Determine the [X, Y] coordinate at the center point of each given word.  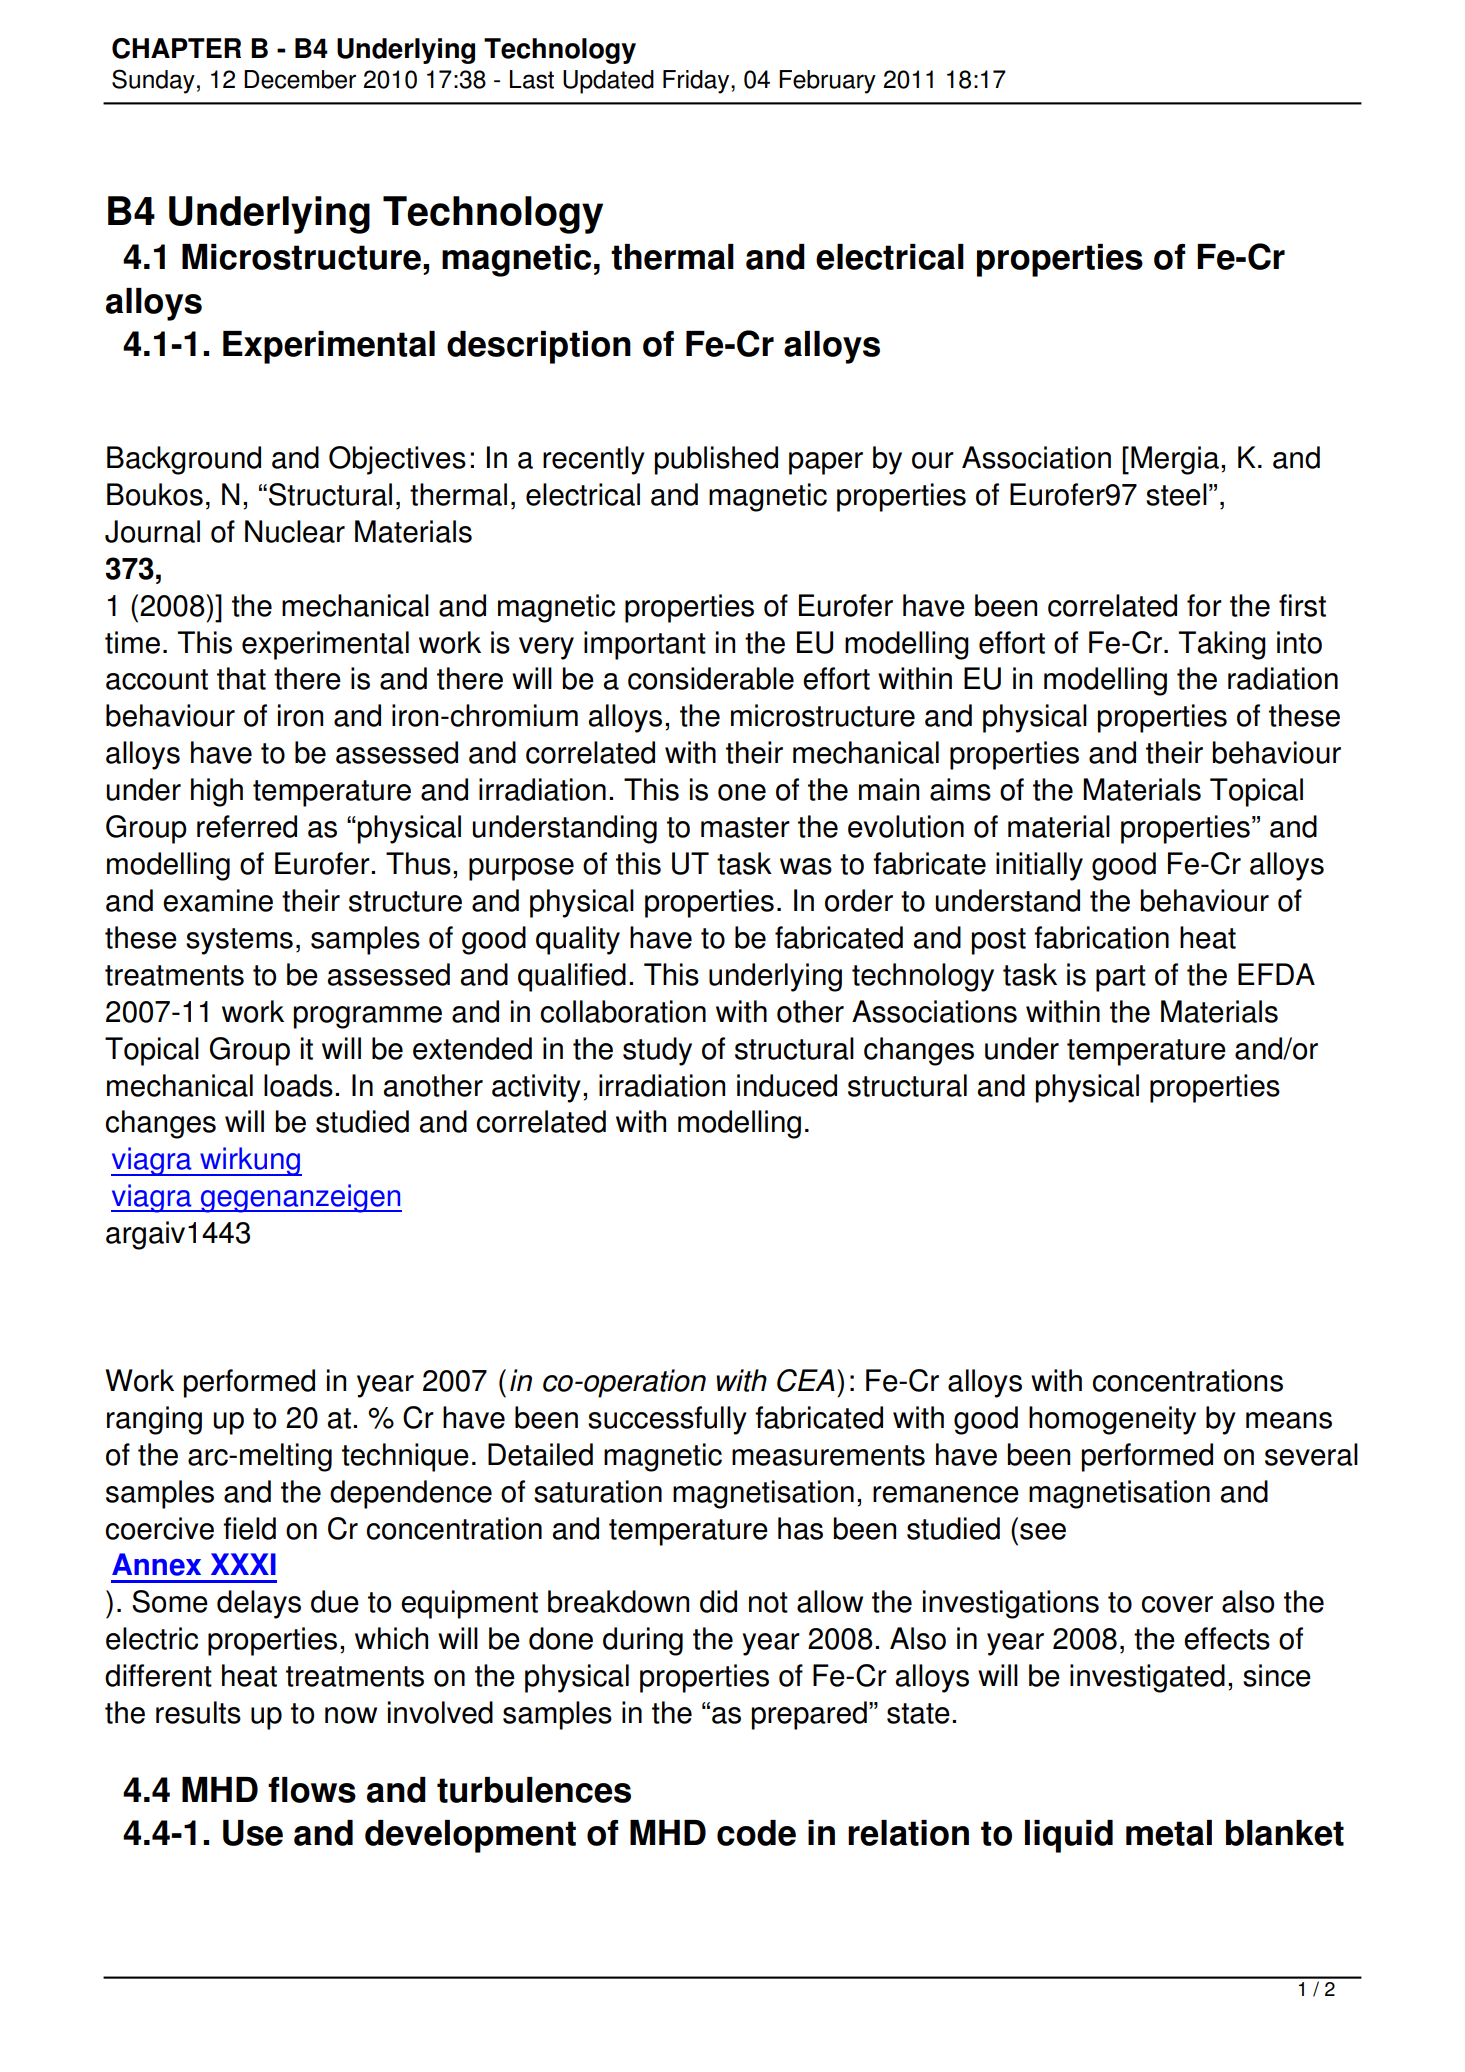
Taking [1222, 645]
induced [787, 1085]
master [745, 827]
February [827, 82]
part [1121, 978]
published [716, 460]
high [217, 792]
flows [312, 1790]
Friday [697, 82]
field [249, 1528]
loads [298, 1085]
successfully [667, 1420]
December [300, 79]
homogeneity [1112, 1420]
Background [184, 460]
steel [1176, 494]
